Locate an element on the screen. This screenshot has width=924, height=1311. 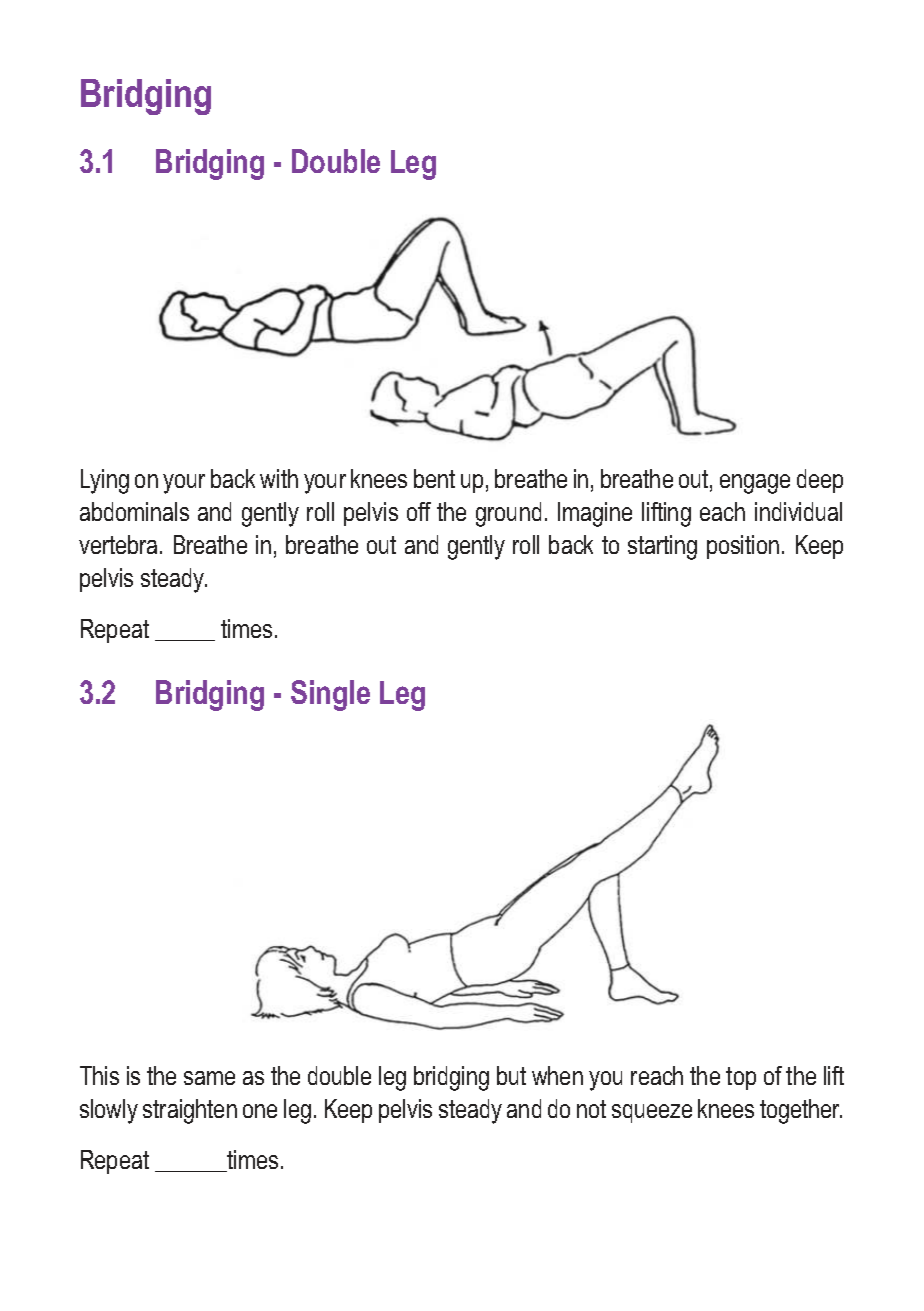
but is located at coordinates (511, 1075).
